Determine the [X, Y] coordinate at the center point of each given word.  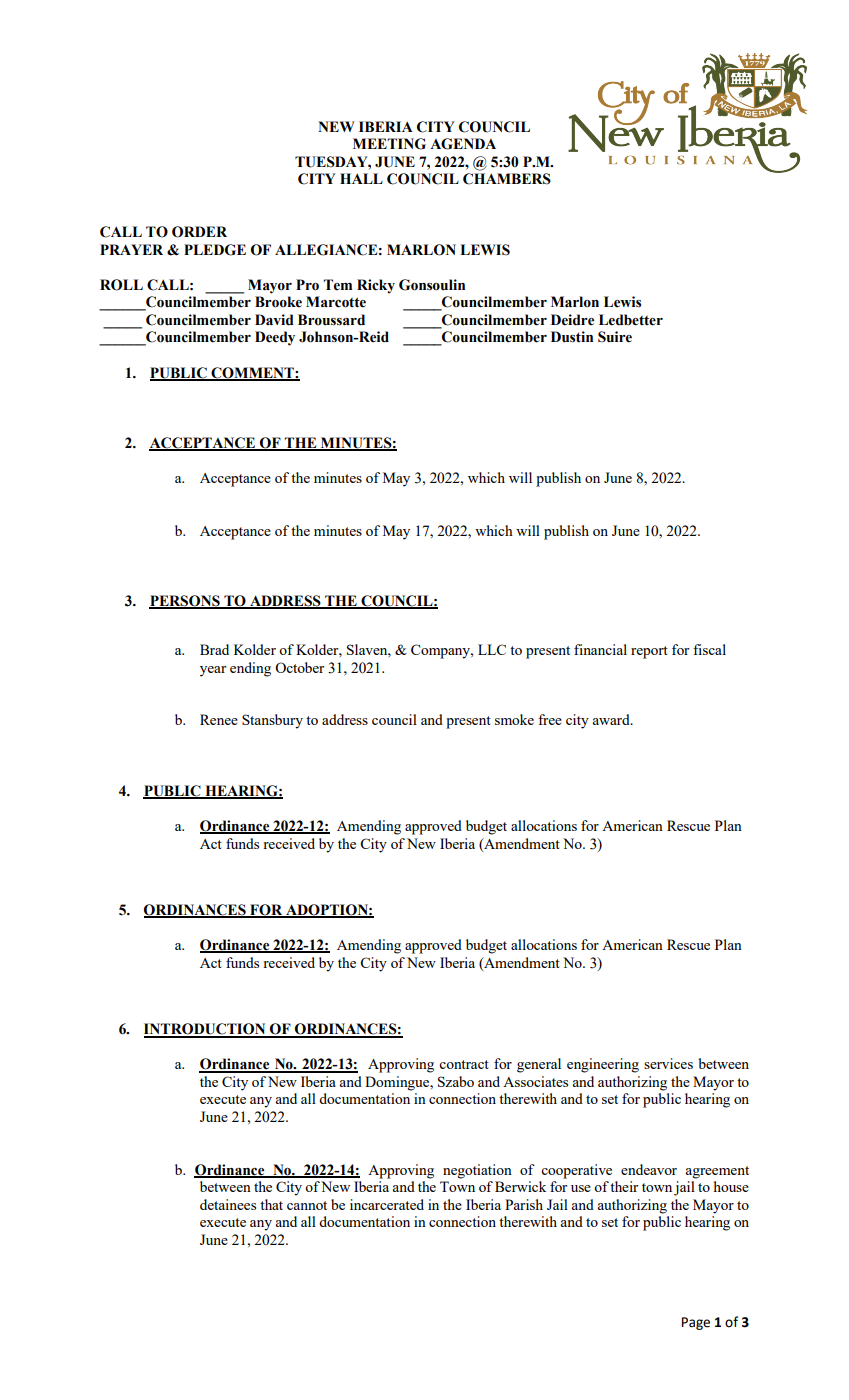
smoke [514, 719]
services [668, 1063]
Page [696, 1323]
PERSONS [185, 602]
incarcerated [387, 1204]
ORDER [199, 232]
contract [464, 1064]
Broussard [331, 320]
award [612, 719]
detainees [228, 1204]
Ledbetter [631, 320]
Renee [219, 719]
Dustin [572, 337]
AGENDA [463, 144]
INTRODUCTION [206, 1030]
